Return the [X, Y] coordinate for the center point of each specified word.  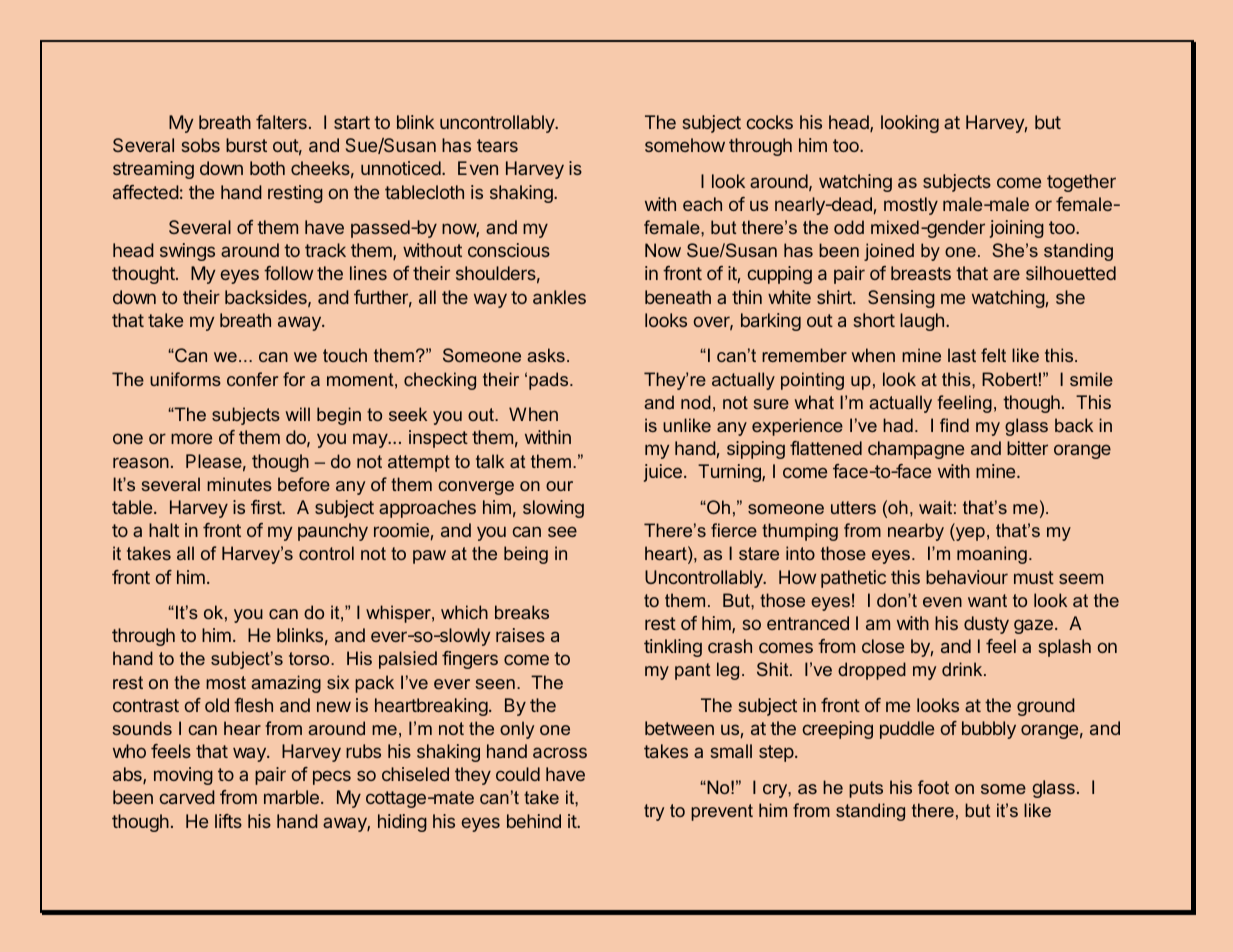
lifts [228, 821]
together [1081, 183]
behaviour [967, 577]
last [962, 355]
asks [546, 355]
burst [246, 145]
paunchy [333, 532]
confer [252, 379]
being [526, 555]
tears [497, 145]
